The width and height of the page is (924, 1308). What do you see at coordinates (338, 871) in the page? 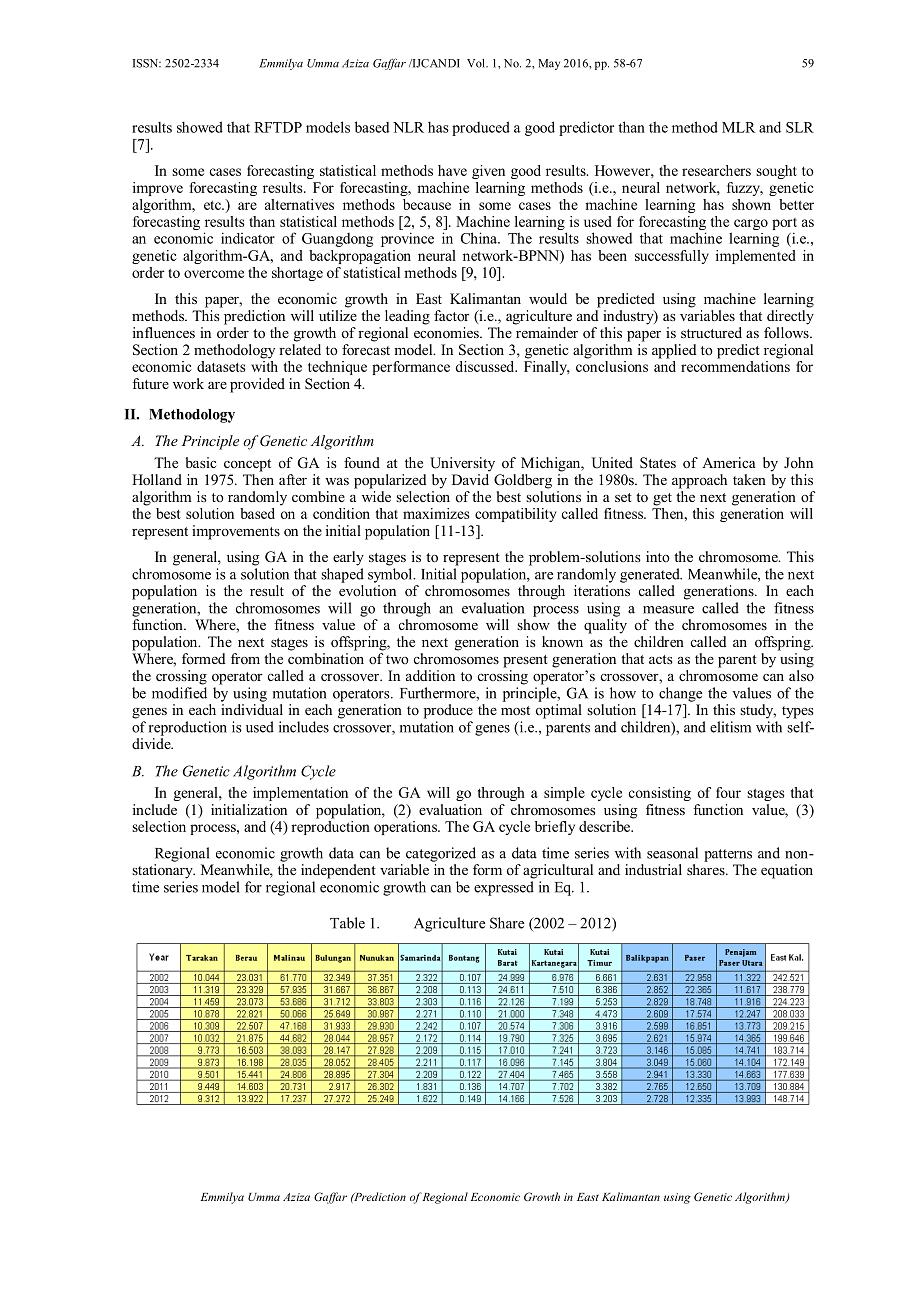
I see `independent` at bounding box center [338, 871].
